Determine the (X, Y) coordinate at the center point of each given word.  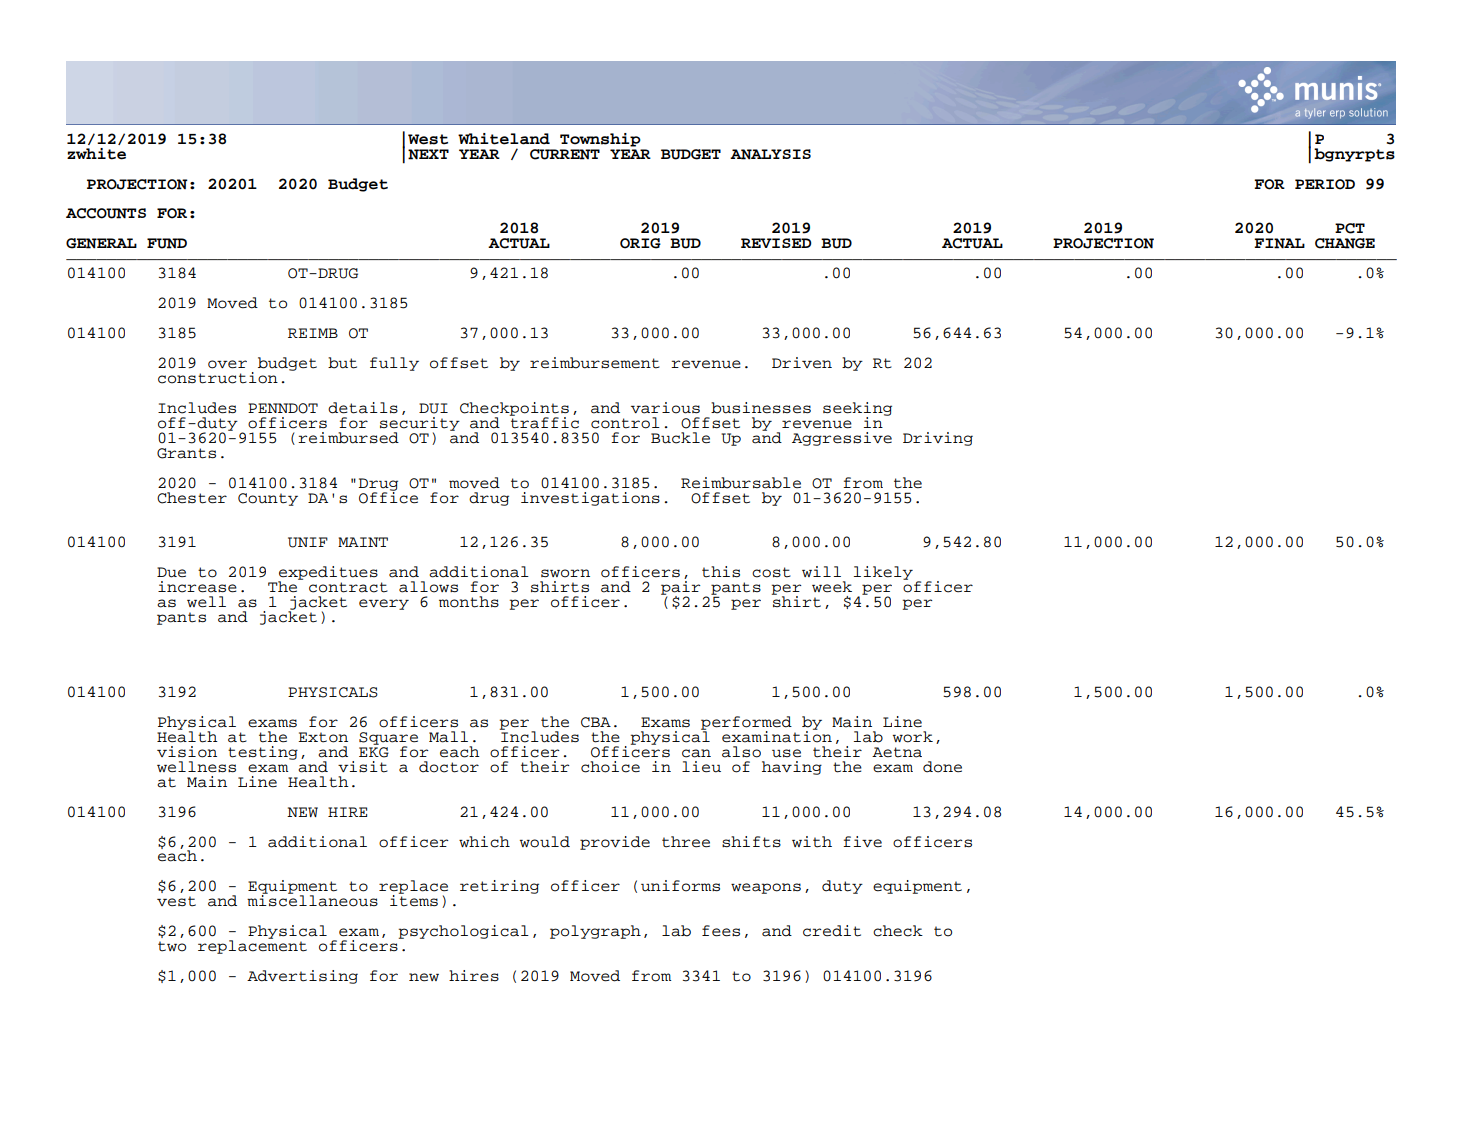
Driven (802, 362)
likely (883, 573)
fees (721, 931)
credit (832, 931)
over (227, 364)
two (172, 946)
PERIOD (1325, 184)
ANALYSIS (770, 154)
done (942, 767)
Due (171, 572)
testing (263, 753)
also (741, 752)
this (721, 572)
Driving (938, 439)
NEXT (428, 154)
